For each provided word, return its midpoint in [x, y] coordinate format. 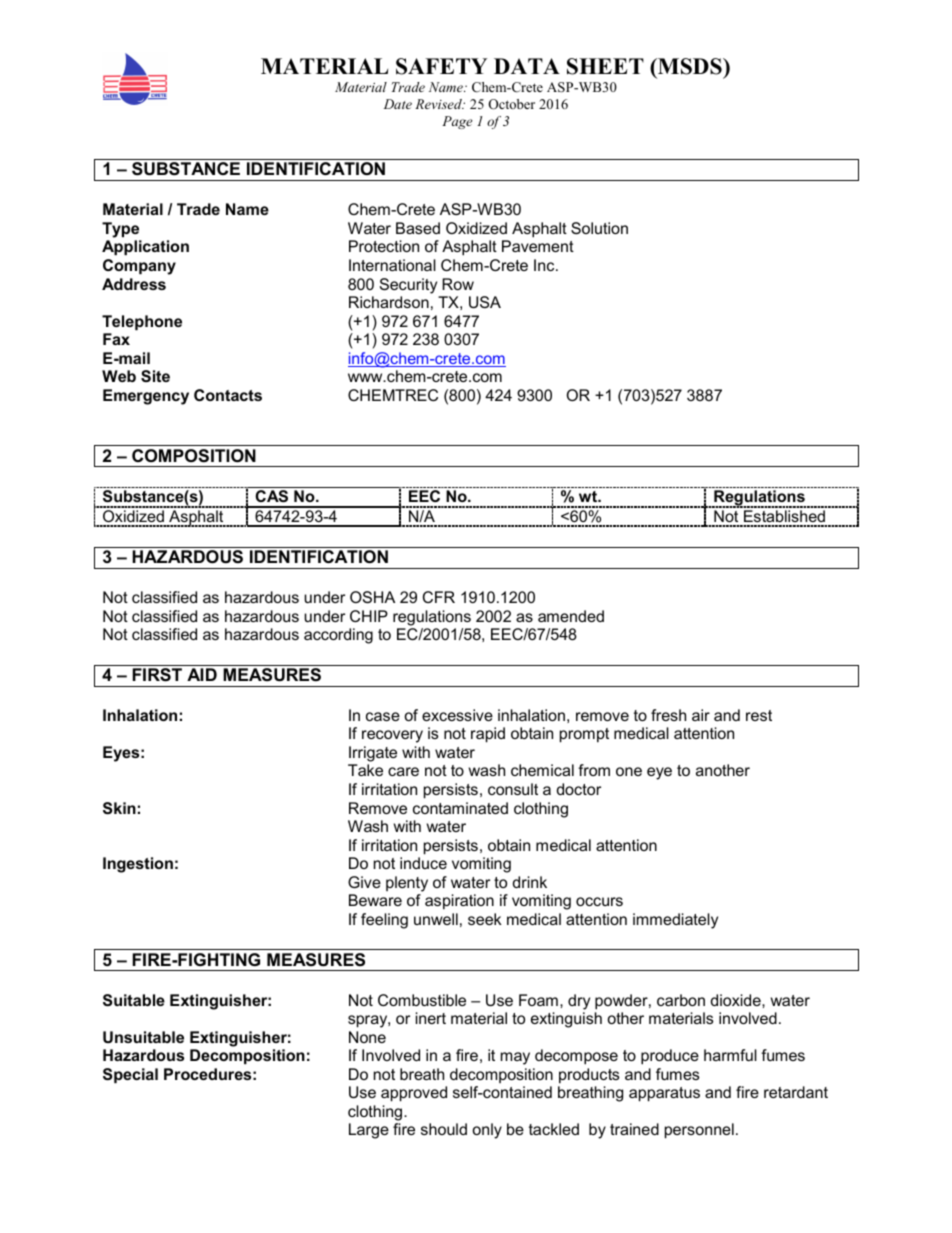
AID [202, 674]
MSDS [690, 66]
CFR [439, 597]
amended [571, 616]
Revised [440, 104]
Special [130, 1075]
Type [120, 230]
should [444, 1129]
